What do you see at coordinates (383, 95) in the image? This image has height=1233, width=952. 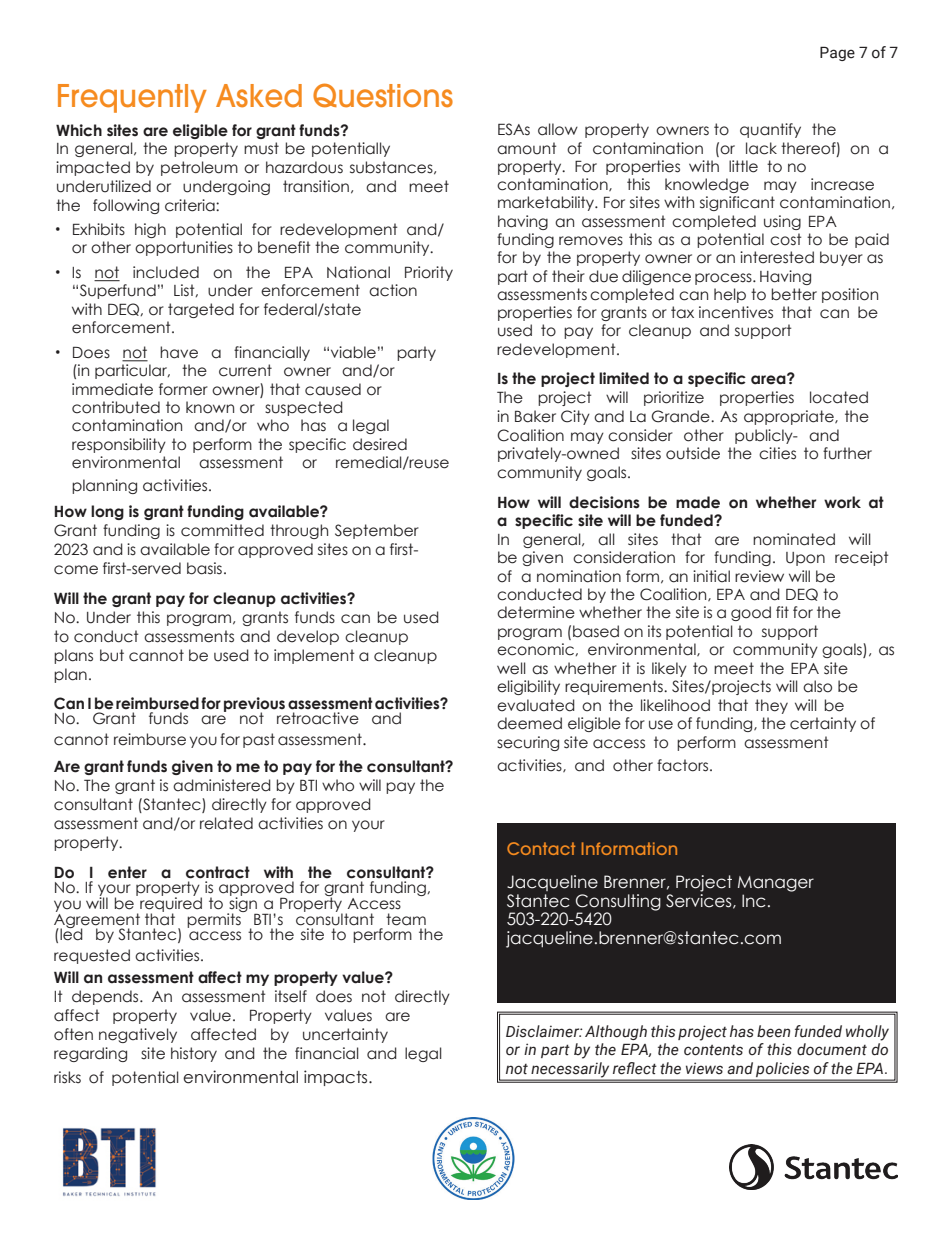 I see `Questions` at bounding box center [383, 95].
